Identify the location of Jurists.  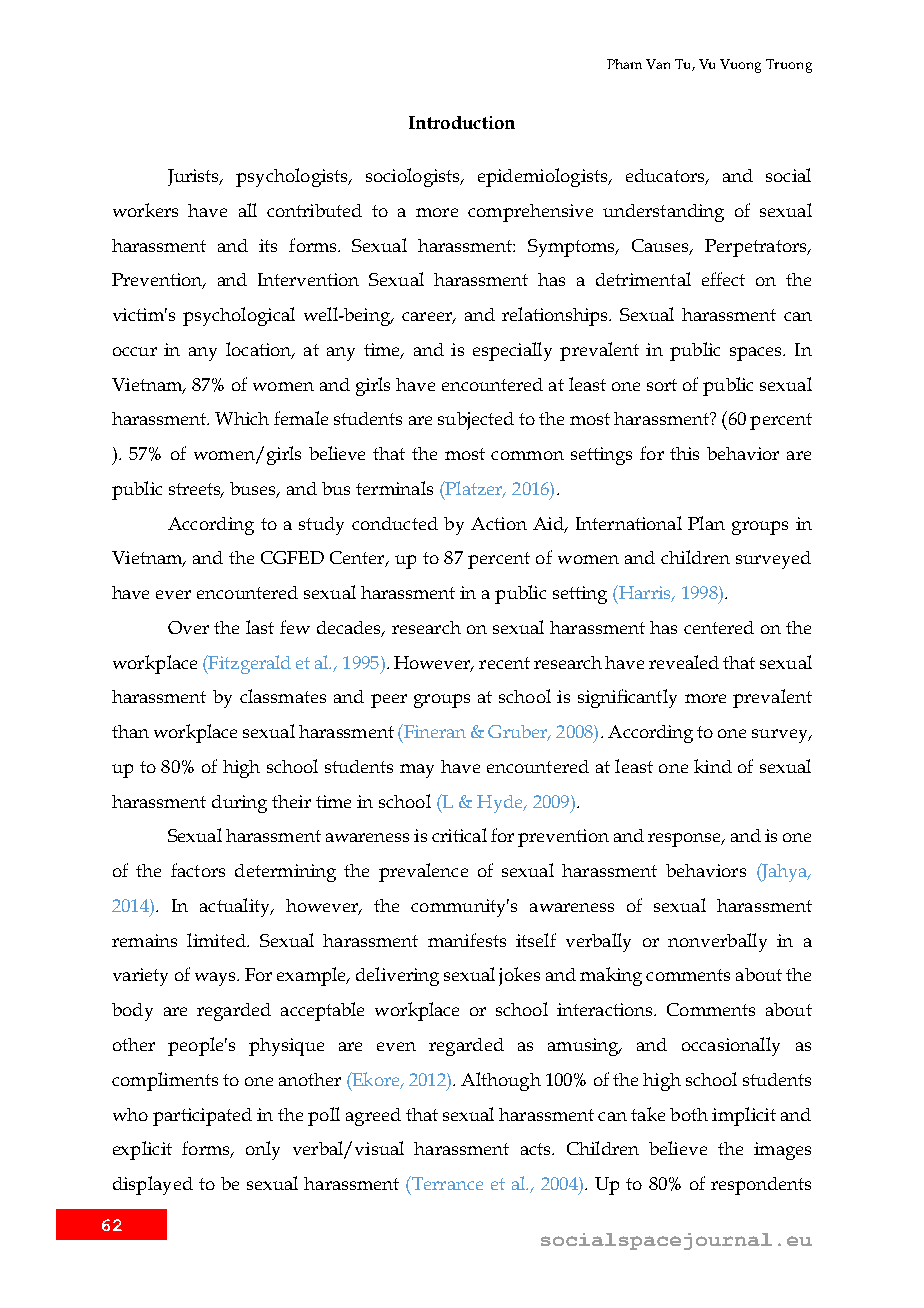
(194, 177).
